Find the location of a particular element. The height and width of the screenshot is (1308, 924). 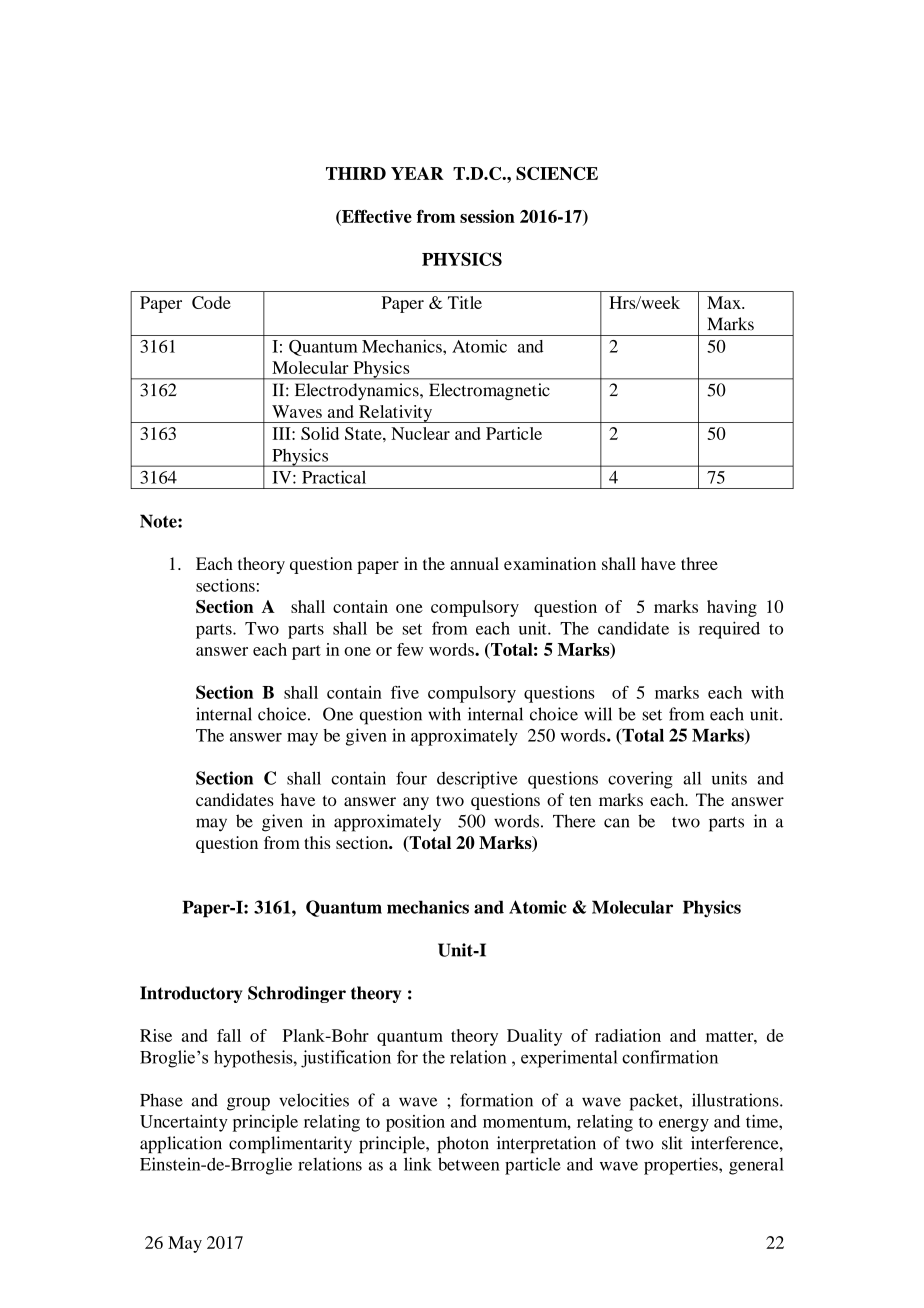

session is located at coordinates (487, 216).
